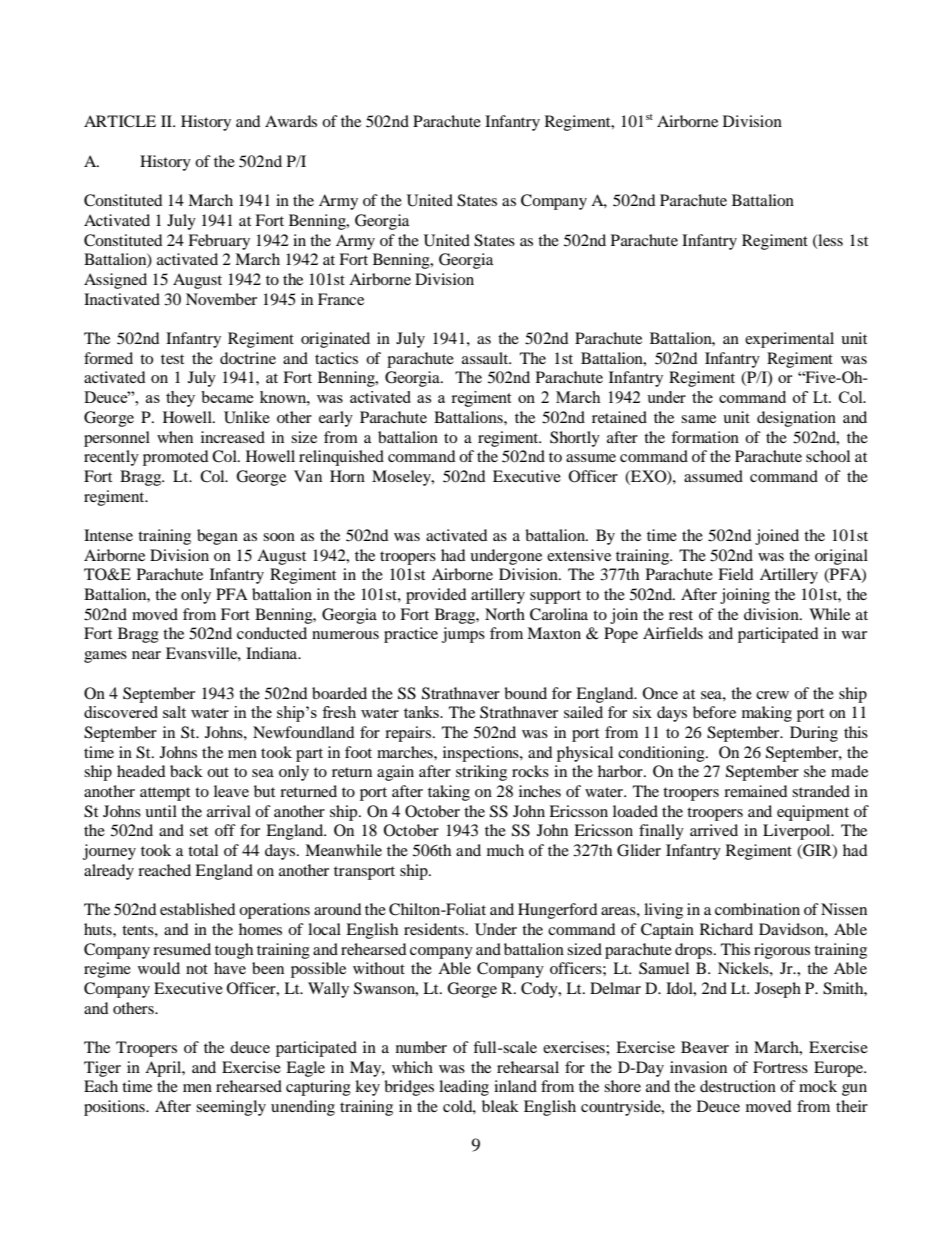  What do you see at coordinates (829, 241) in the screenshot?
I see `less` at bounding box center [829, 241].
